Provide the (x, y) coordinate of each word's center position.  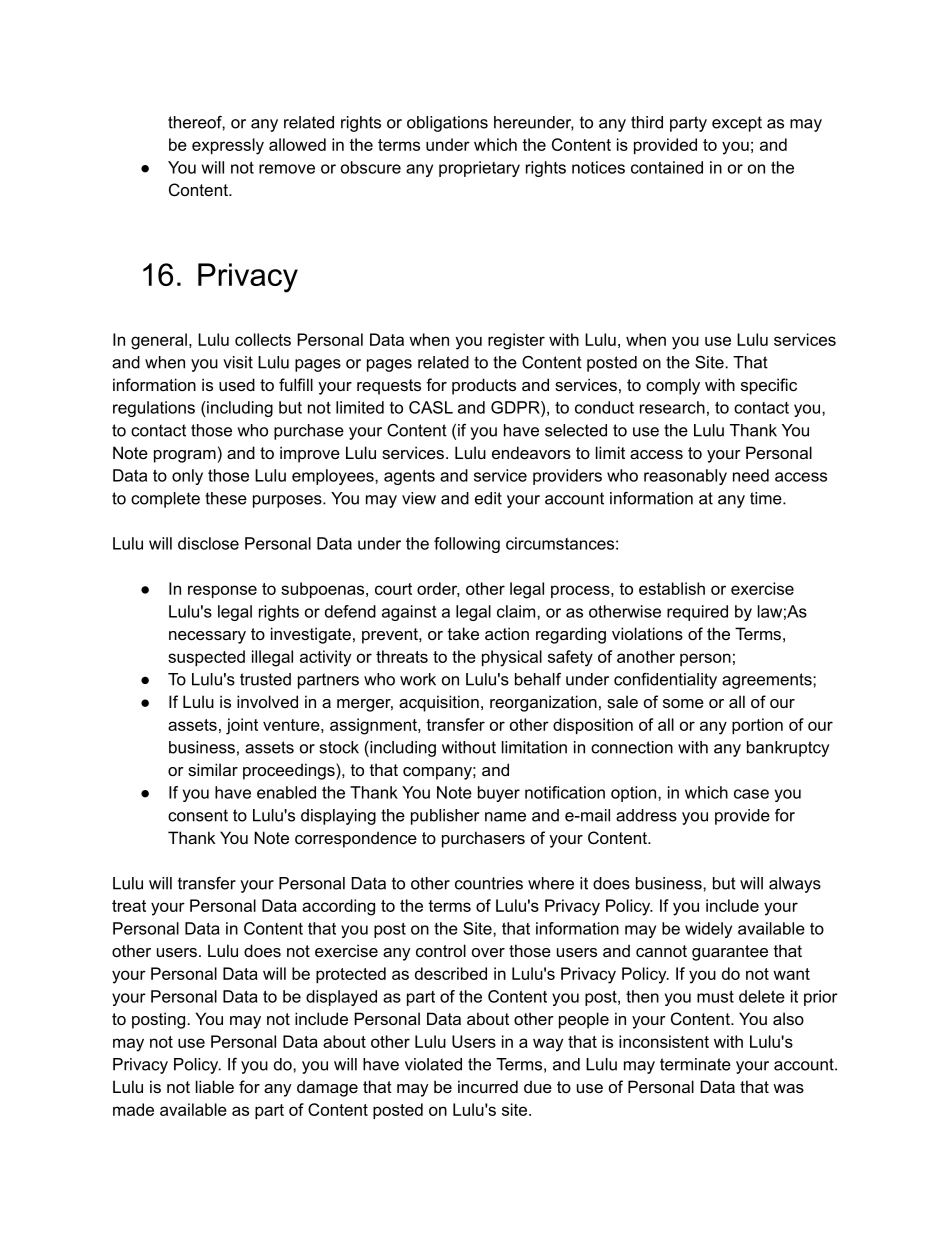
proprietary (479, 169)
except (737, 124)
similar (213, 769)
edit (488, 498)
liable (215, 1086)
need (751, 475)
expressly (228, 146)
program (185, 456)
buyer (499, 794)
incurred (488, 1086)
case (751, 794)
